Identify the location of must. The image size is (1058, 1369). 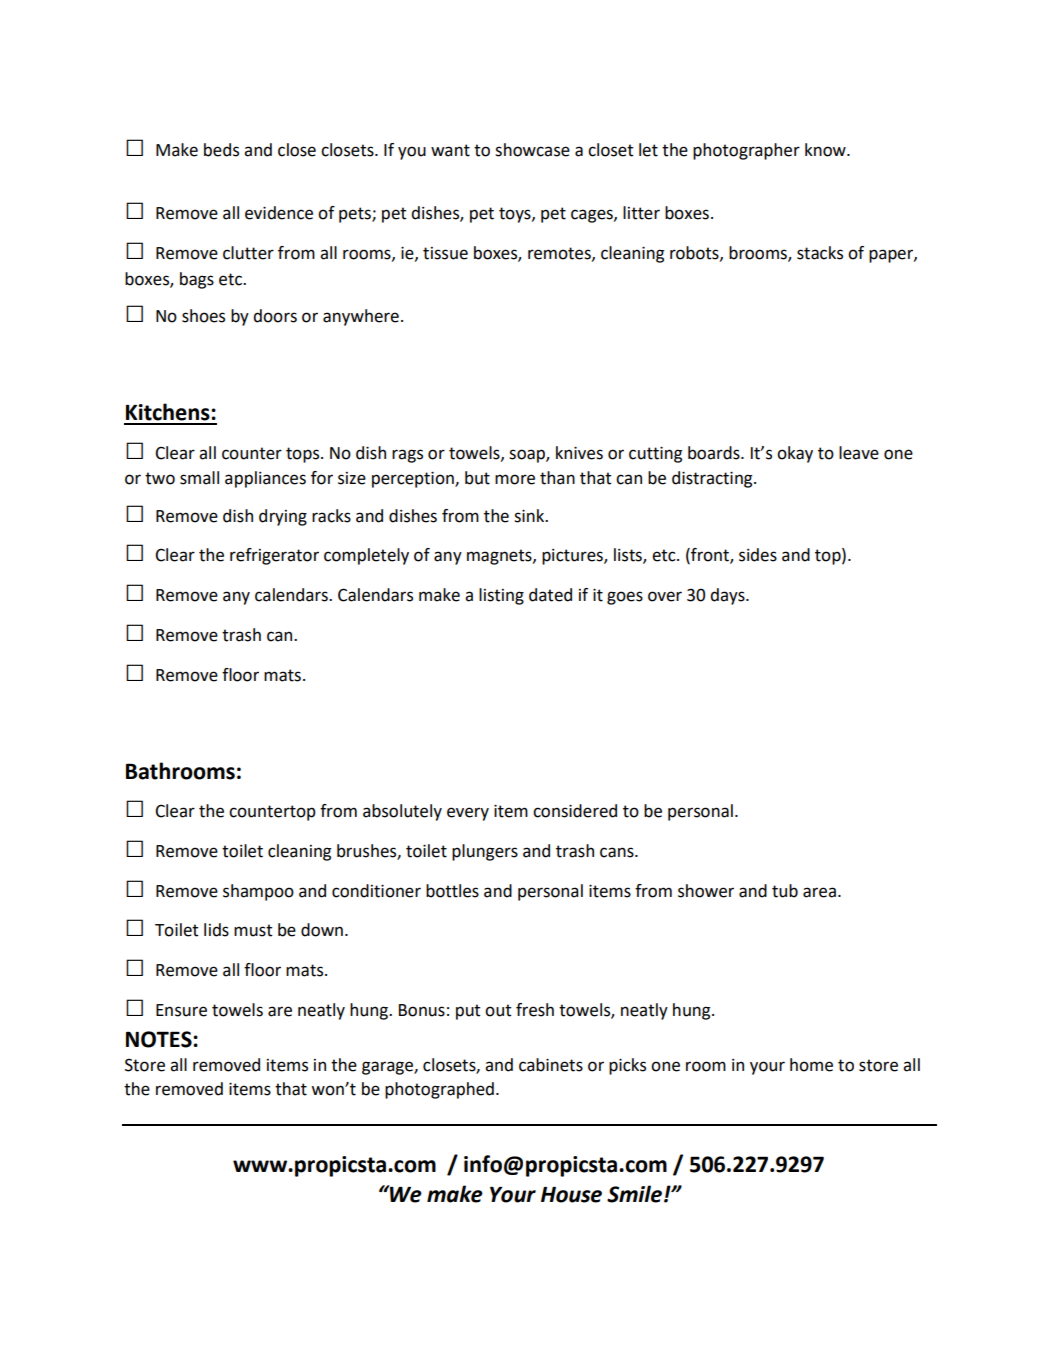
(253, 930).
